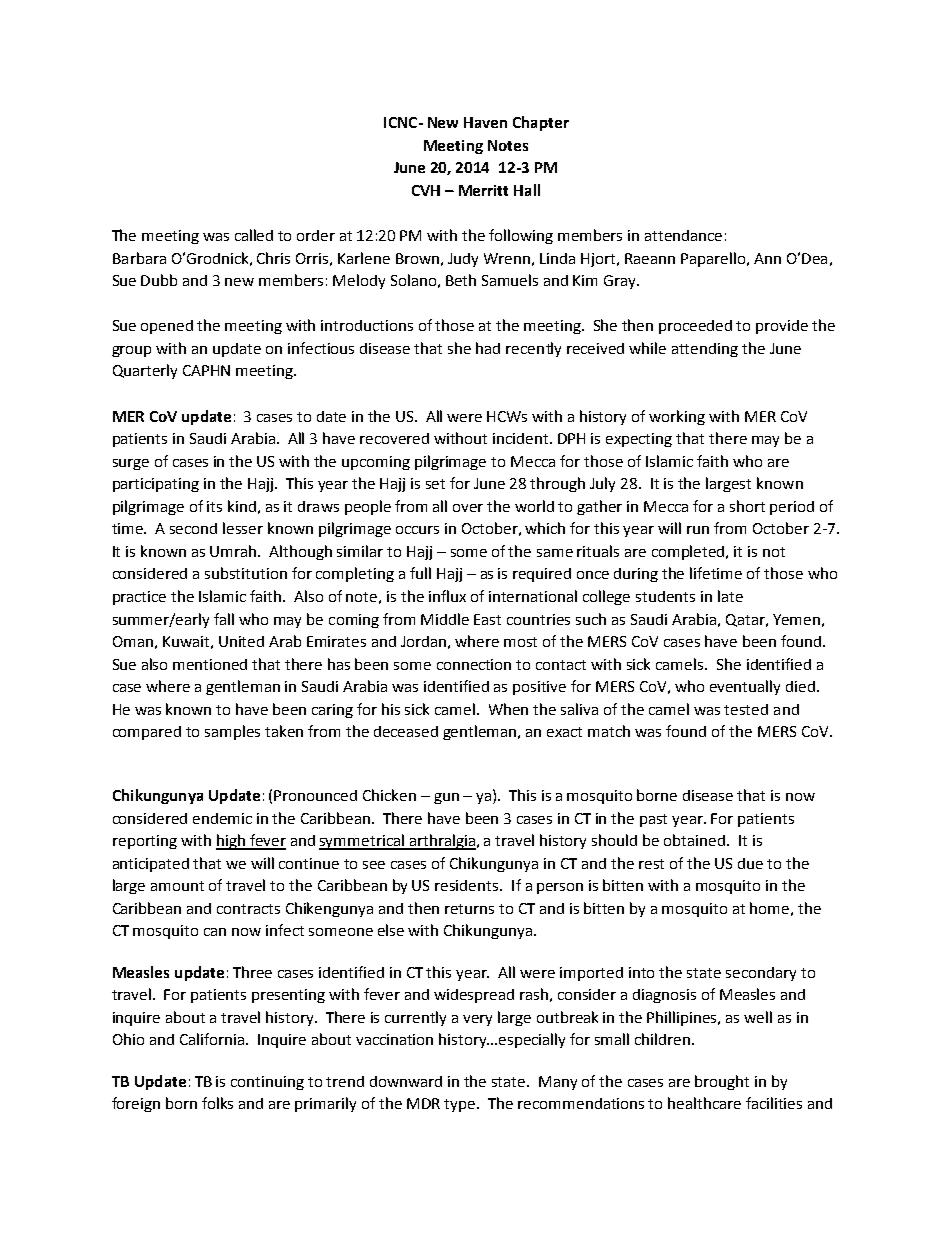 The image size is (952, 1233). What do you see at coordinates (231, 842) in the screenshot?
I see `high` at bounding box center [231, 842].
